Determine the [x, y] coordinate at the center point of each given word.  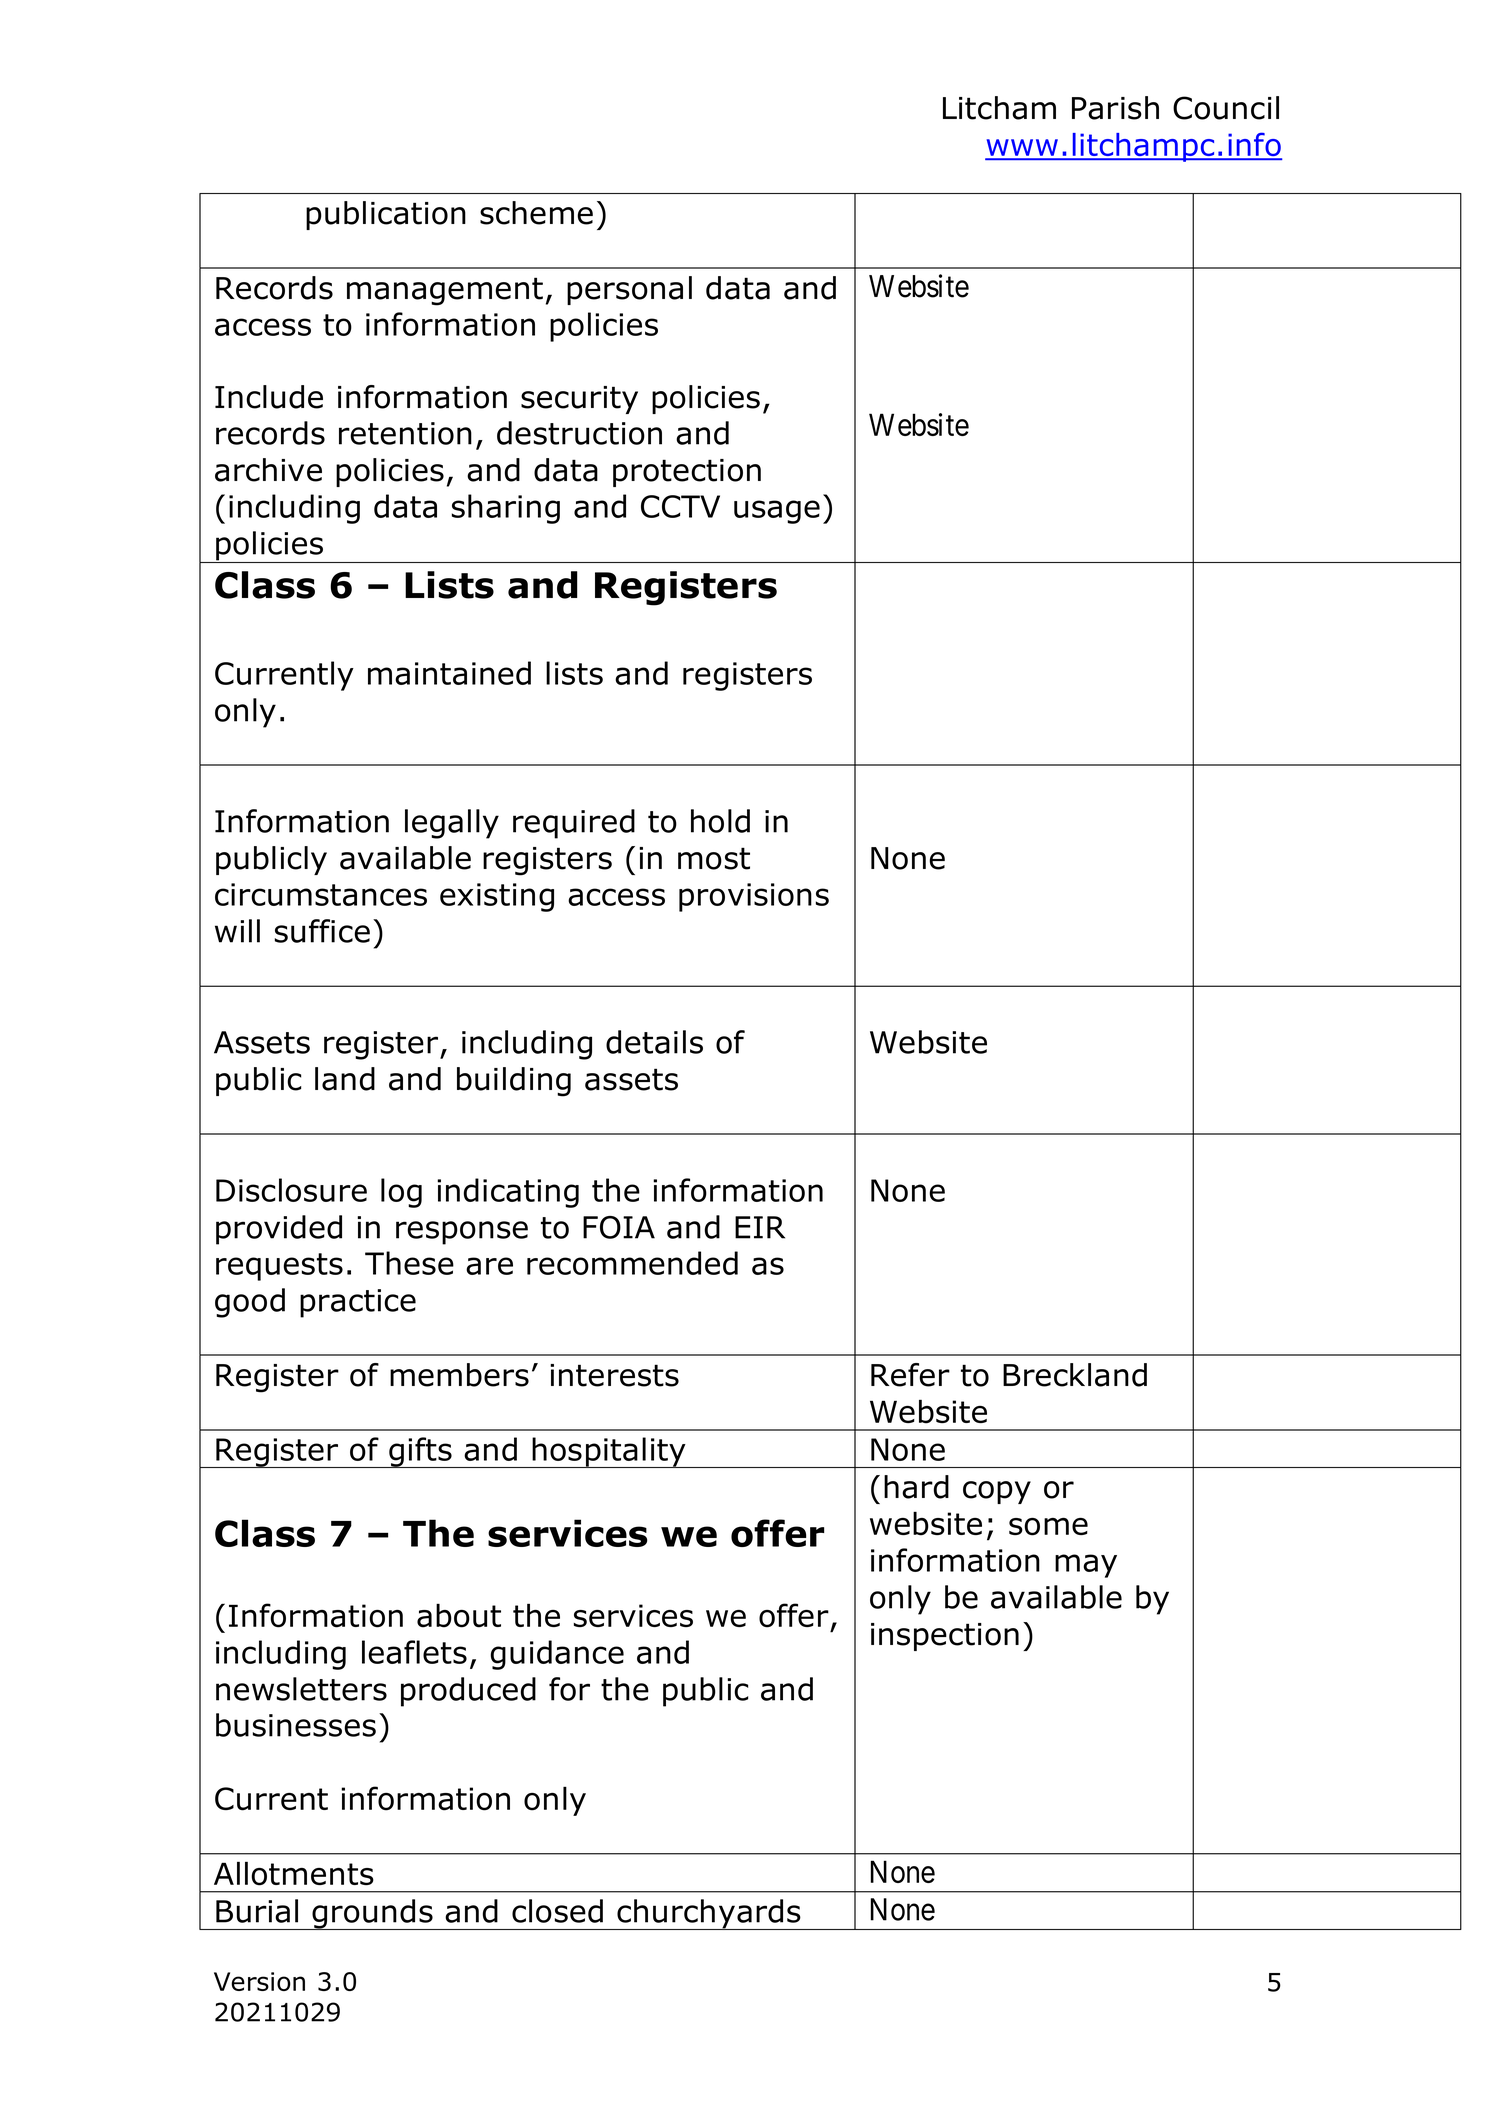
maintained [449, 673]
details [654, 1042]
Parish [1115, 108]
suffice [322, 931]
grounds [372, 1914]
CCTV [680, 506]
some [1048, 1527]
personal [629, 290]
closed [557, 1911]
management [445, 291]
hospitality [609, 1452]
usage [777, 512]
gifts [420, 1452]
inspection [945, 1637]
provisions [754, 897]
